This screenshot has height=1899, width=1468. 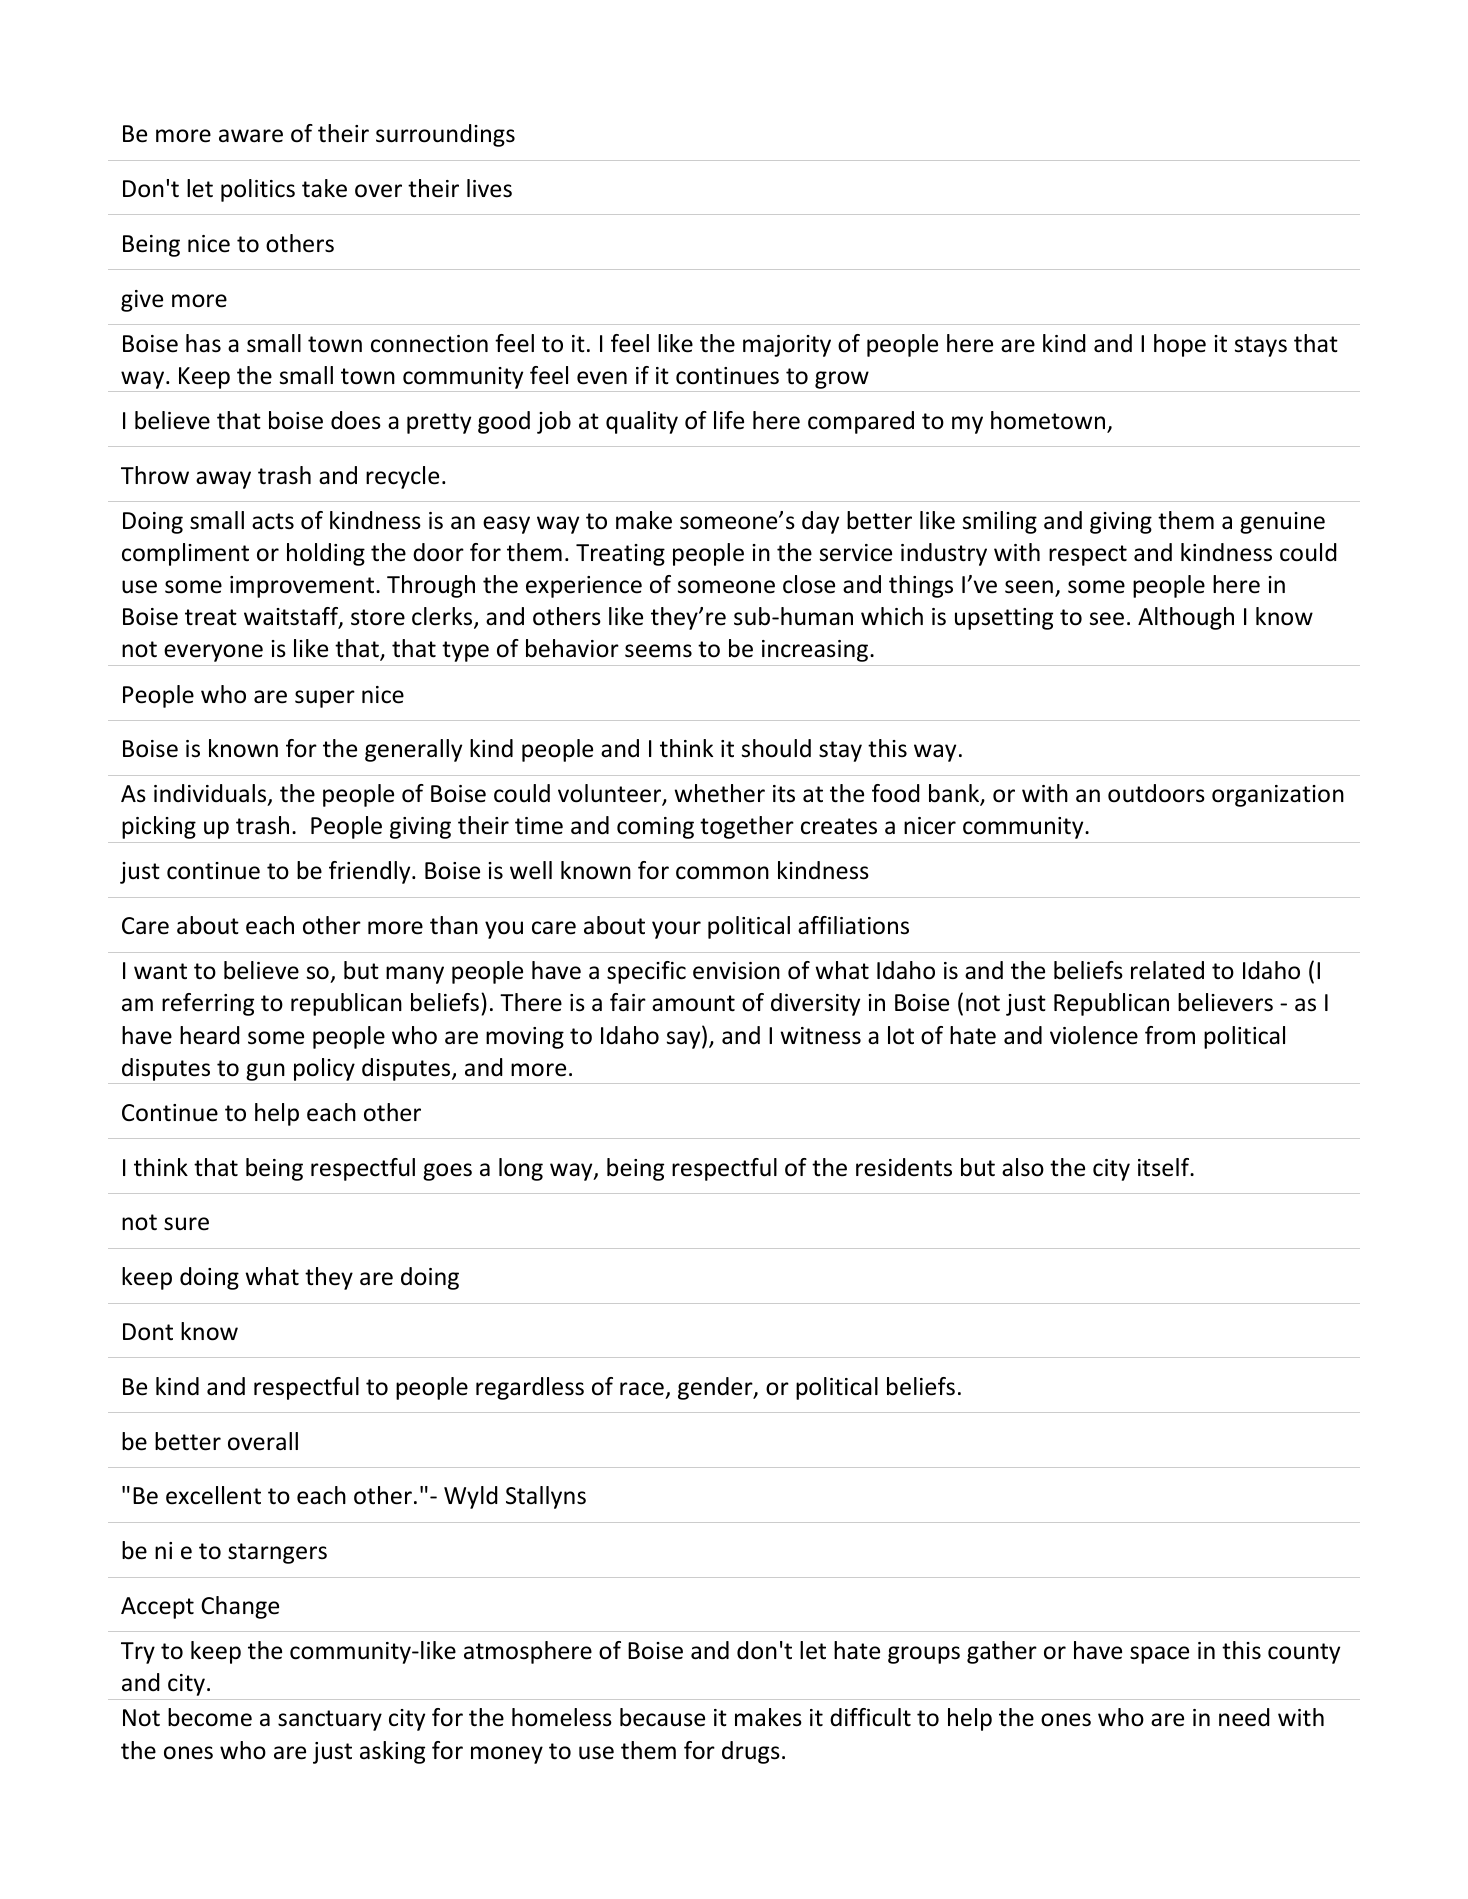 What do you see at coordinates (489, 188) in the screenshot?
I see `lives` at bounding box center [489, 188].
